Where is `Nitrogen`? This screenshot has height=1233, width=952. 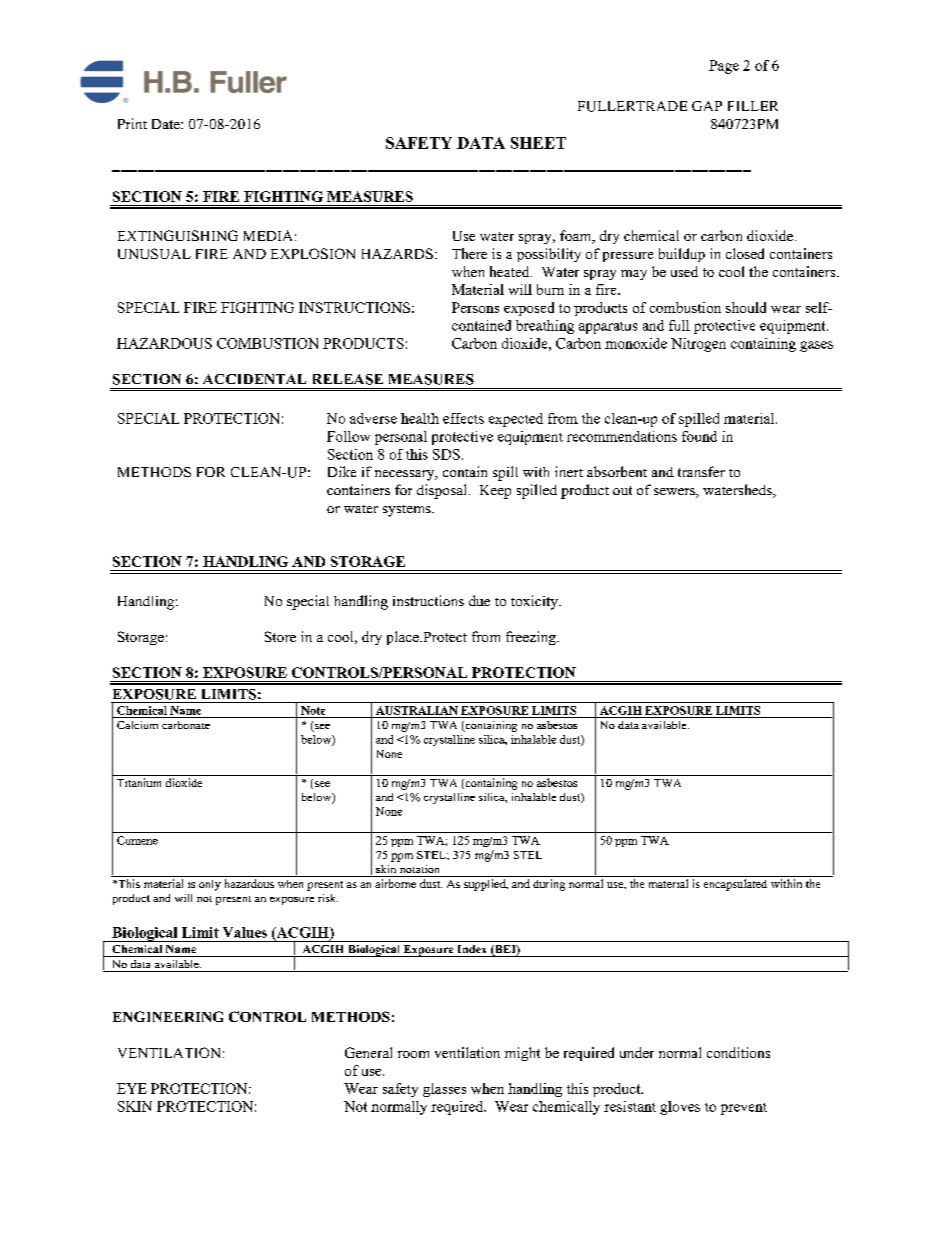 Nitrogen is located at coordinates (698, 345).
